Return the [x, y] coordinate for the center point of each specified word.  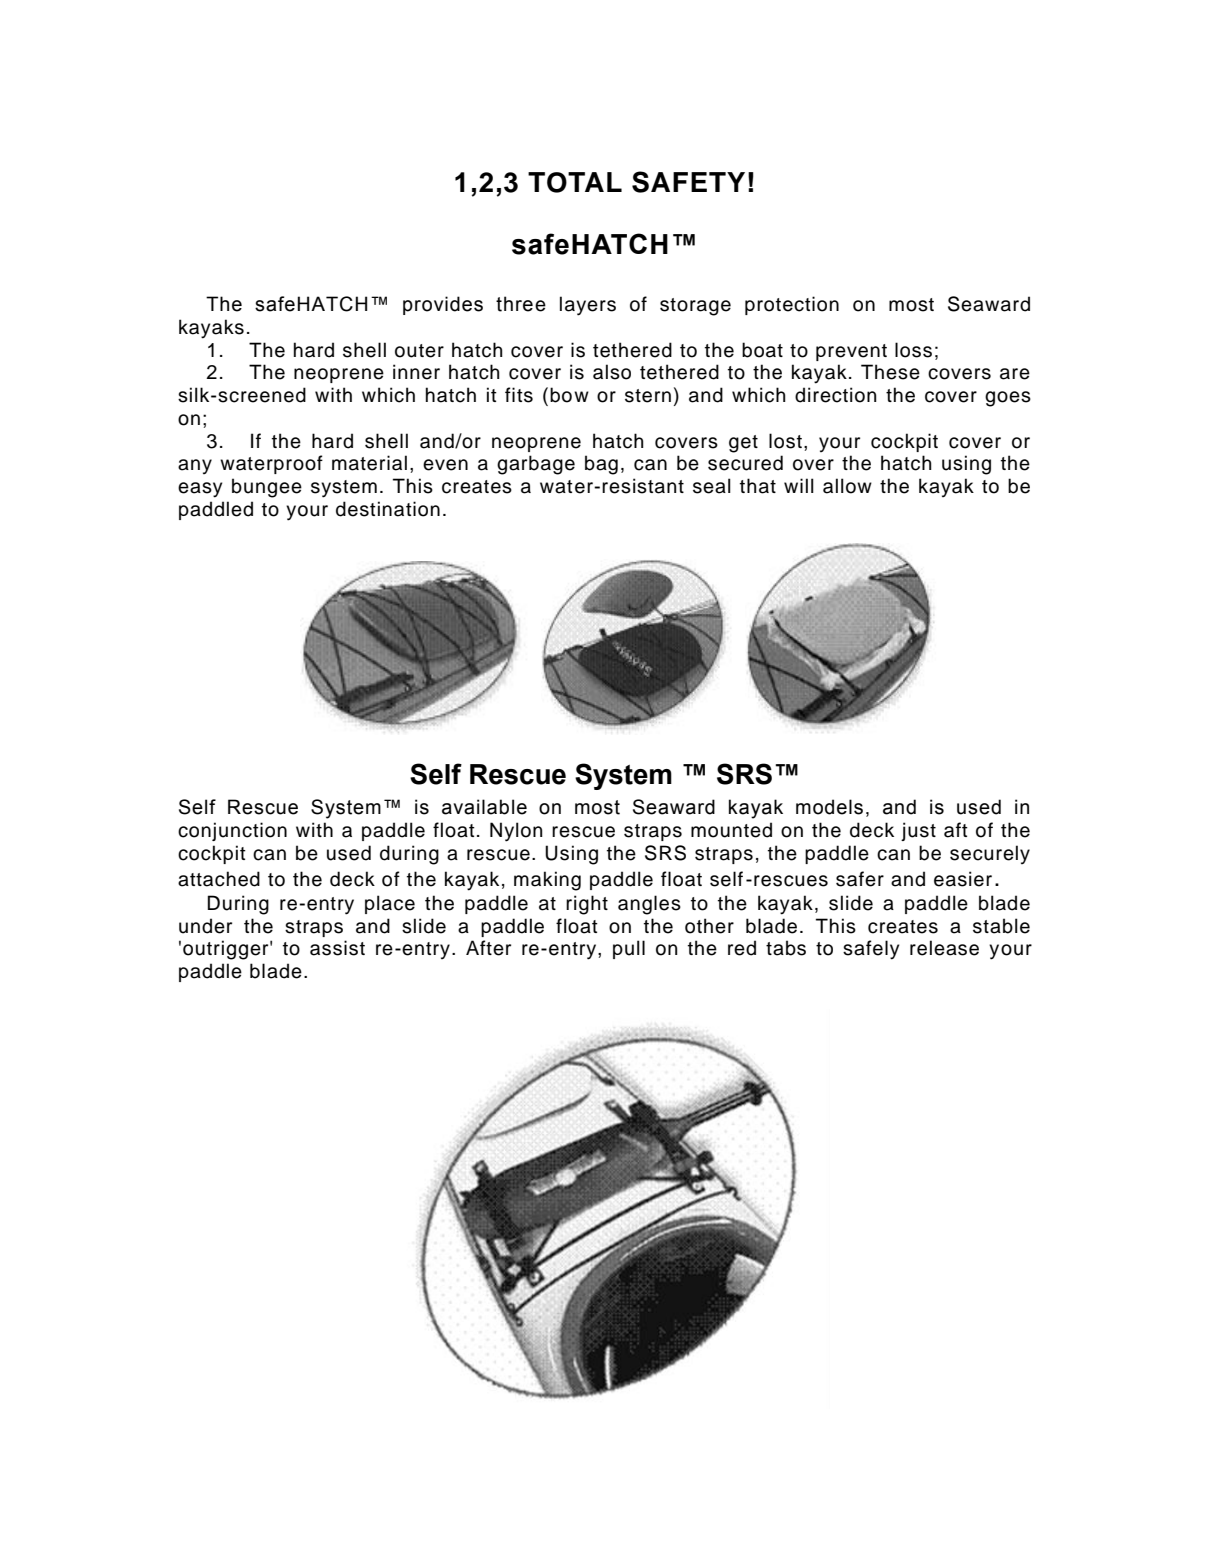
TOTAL [575, 182]
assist [337, 948]
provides [443, 305]
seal [712, 486]
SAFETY [688, 182]
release [944, 948]
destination [388, 509]
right [587, 905]
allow [847, 486]
